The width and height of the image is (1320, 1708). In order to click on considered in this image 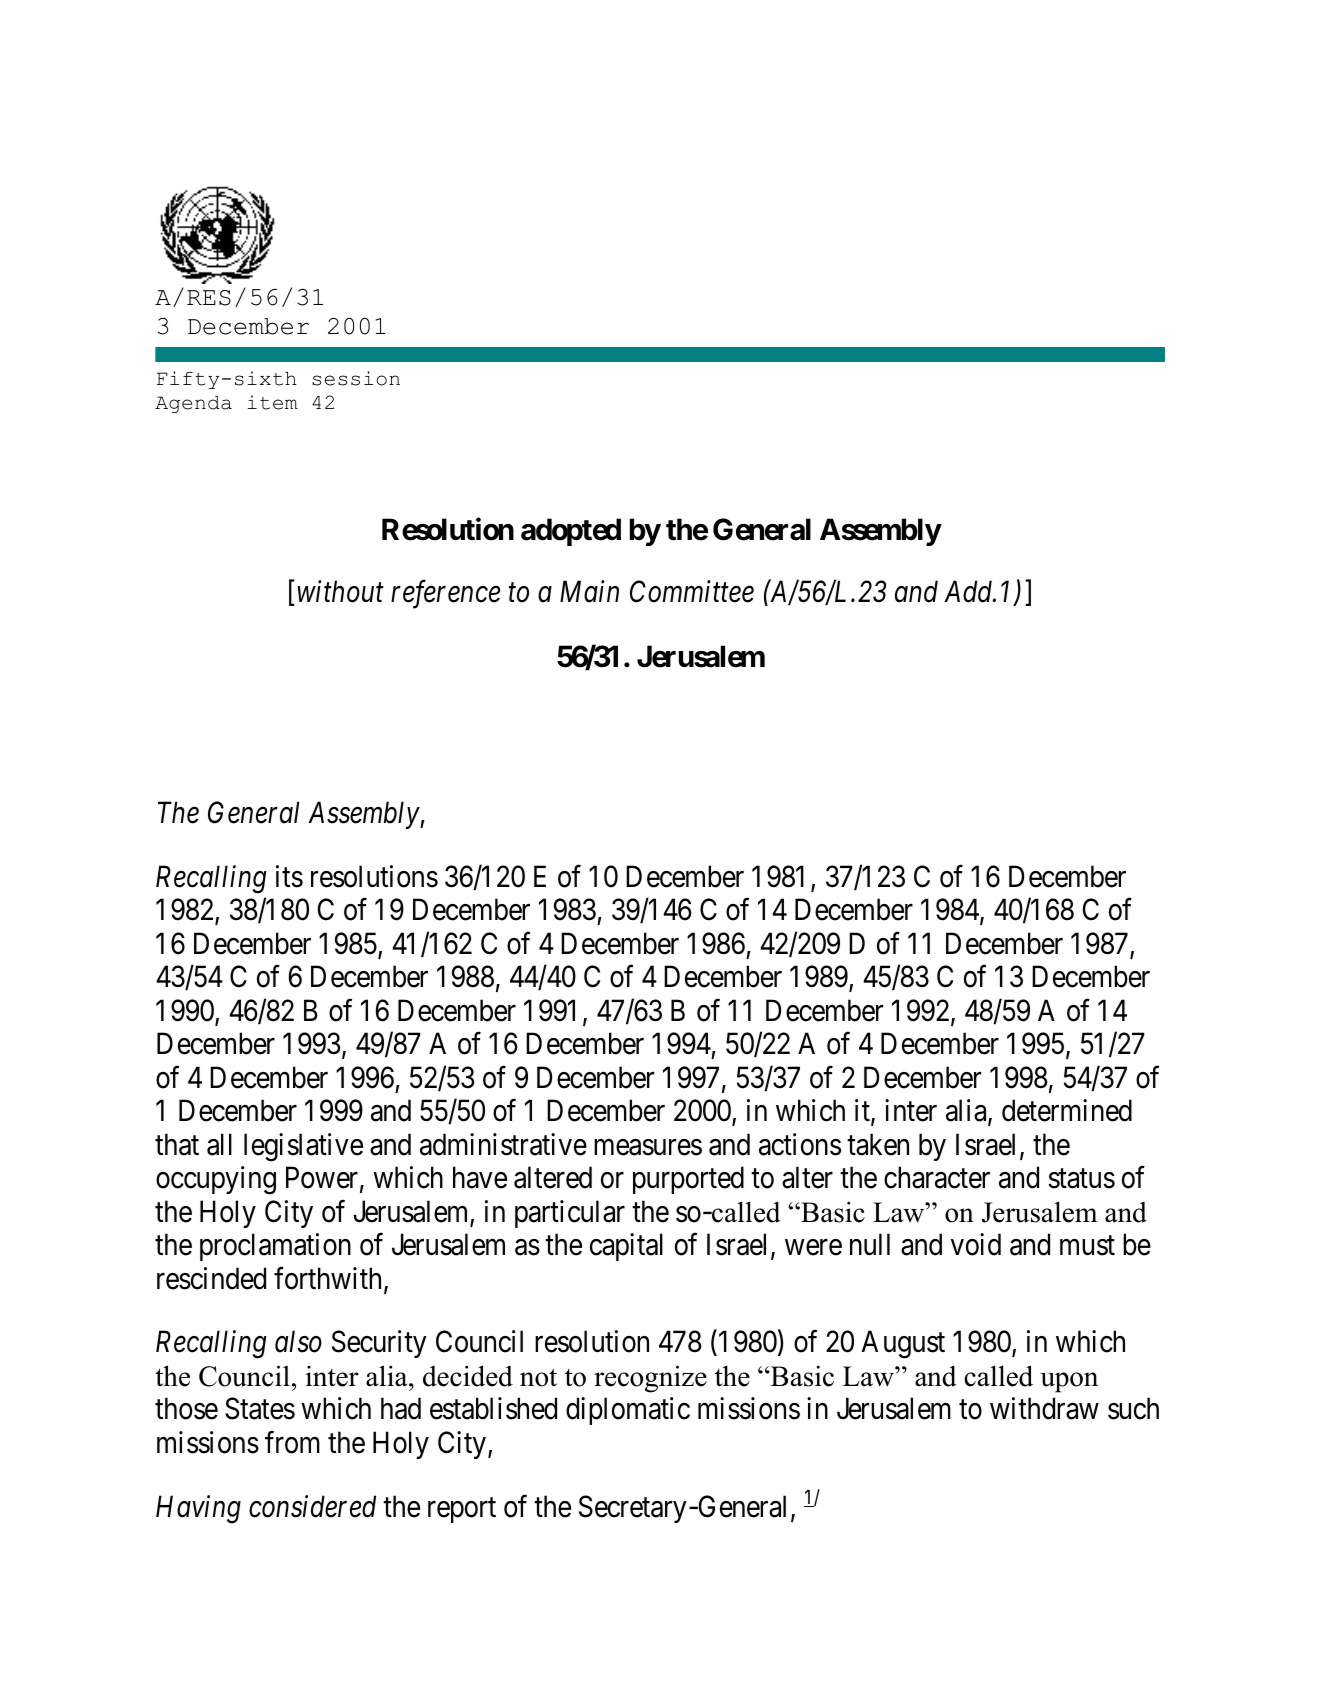, I will do `click(312, 1506)`.
